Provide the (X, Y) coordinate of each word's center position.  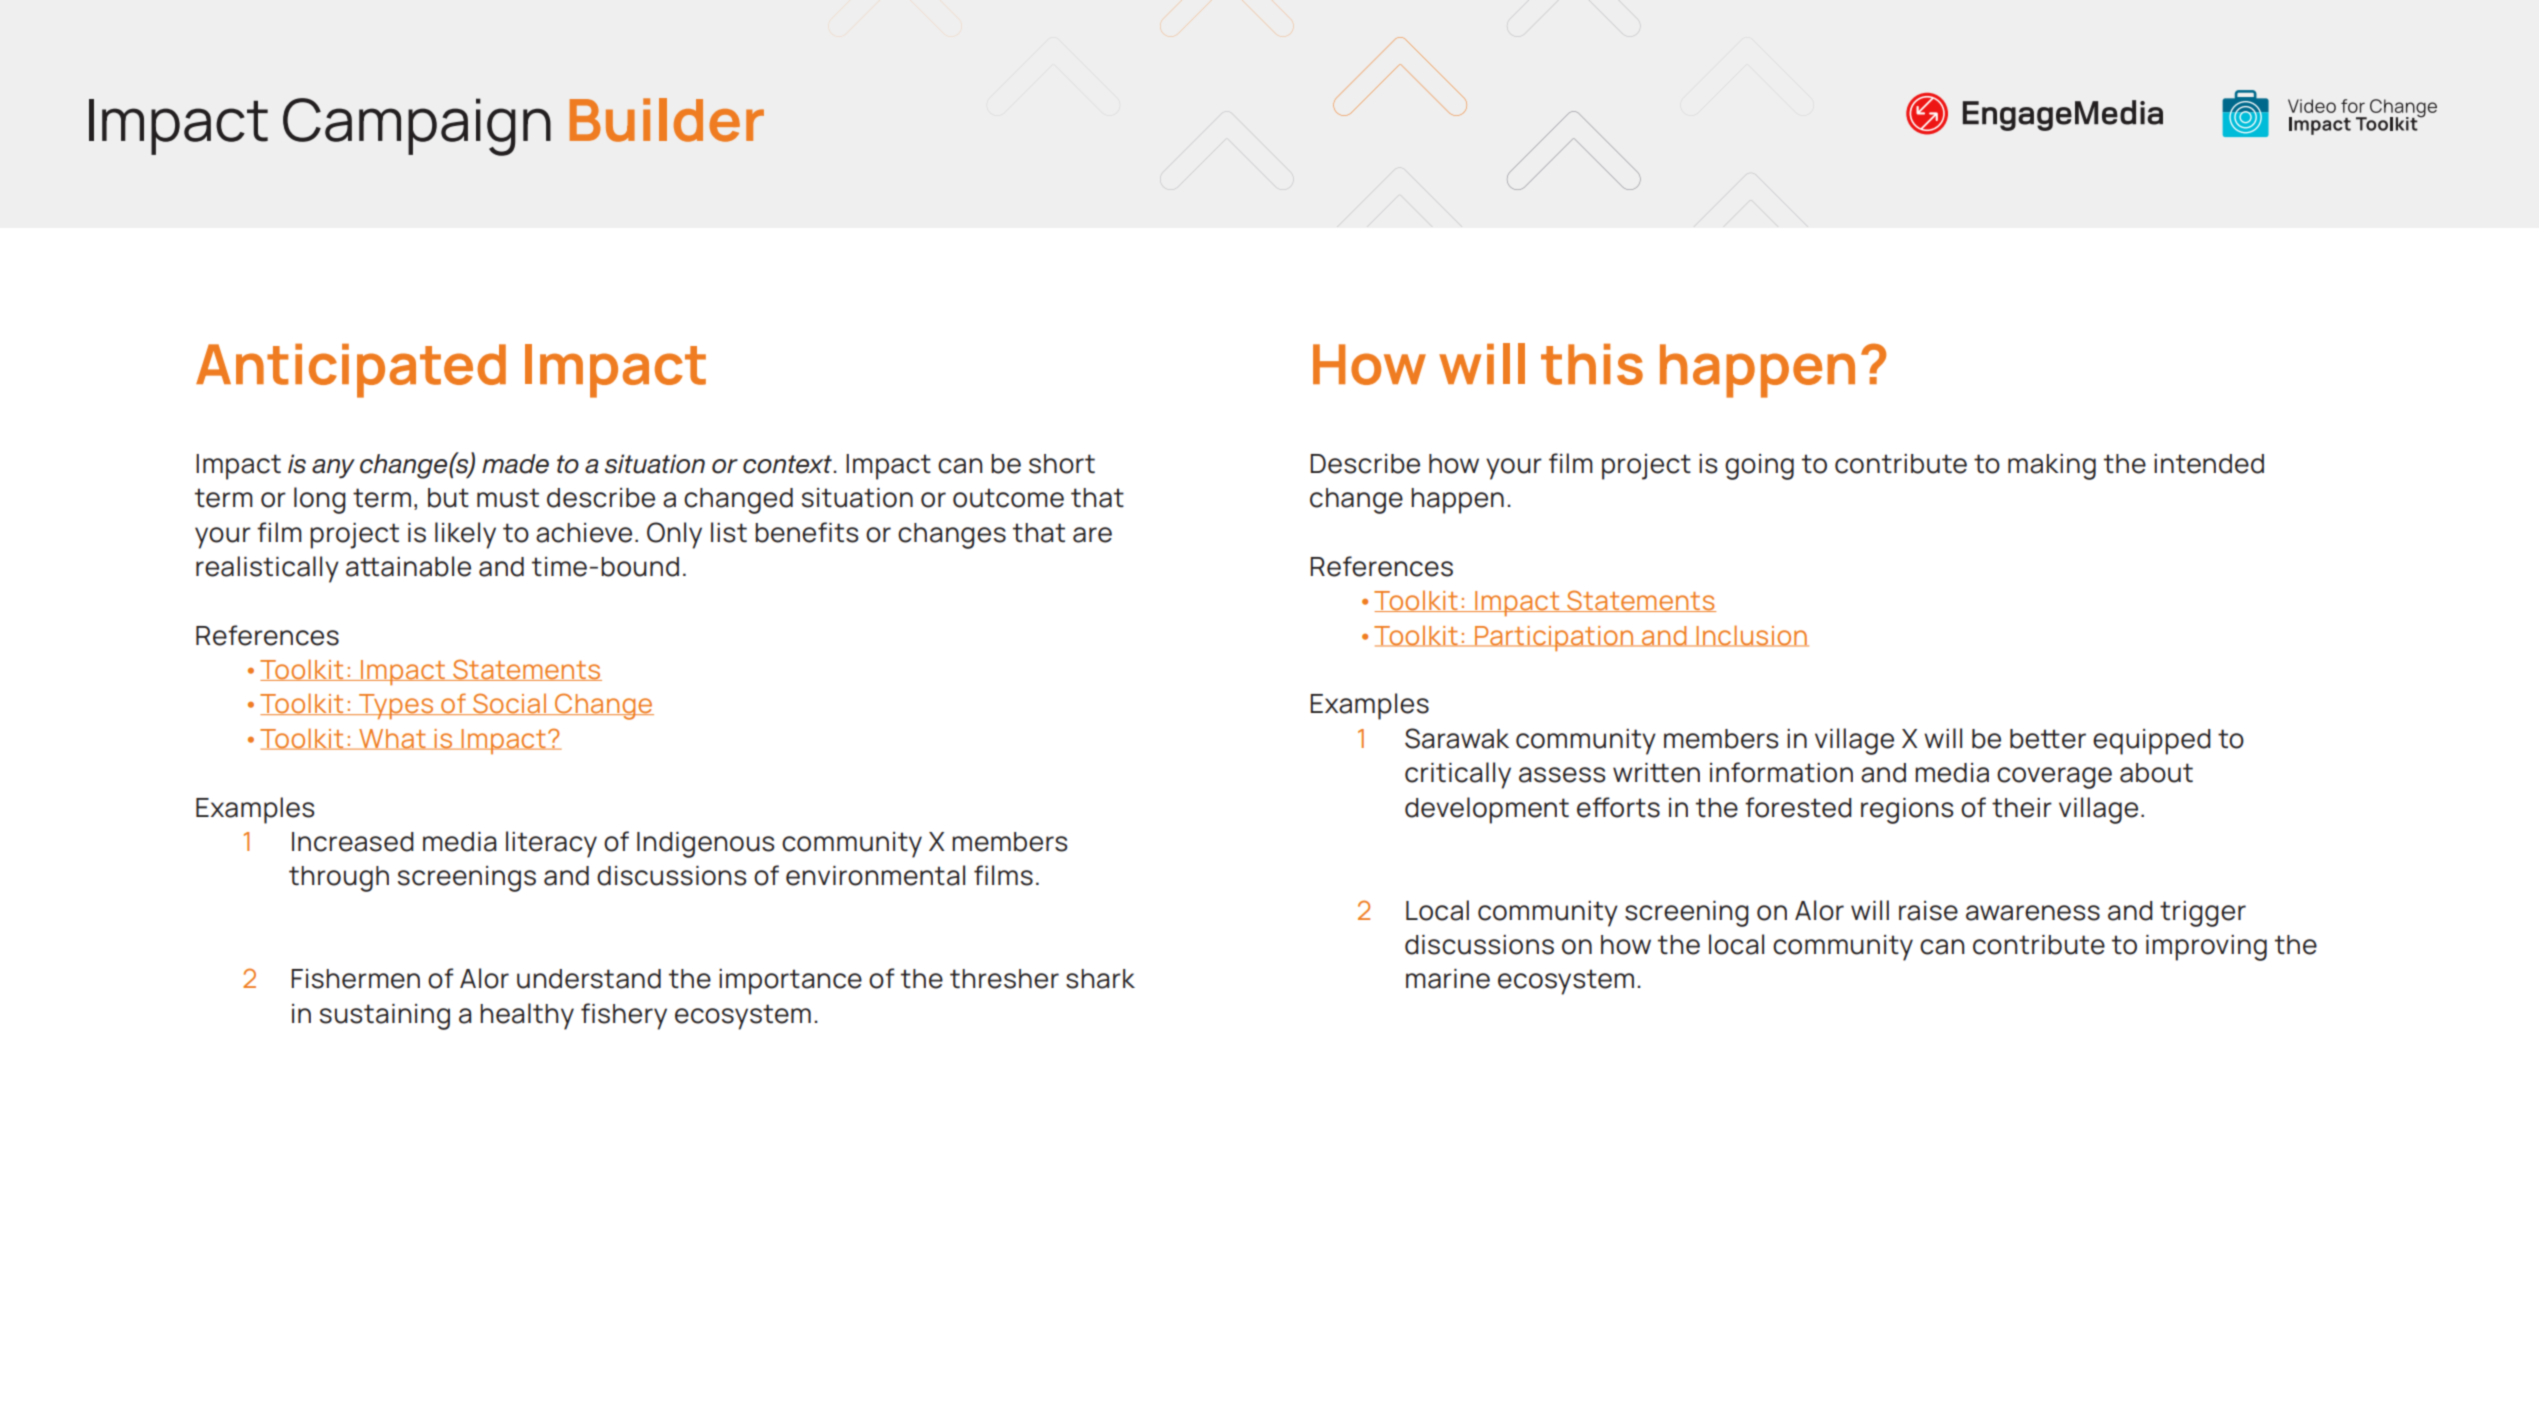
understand (589, 979)
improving (2206, 948)
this (1592, 364)
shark (1100, 979)
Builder (667, 120)
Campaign (417, 127)
